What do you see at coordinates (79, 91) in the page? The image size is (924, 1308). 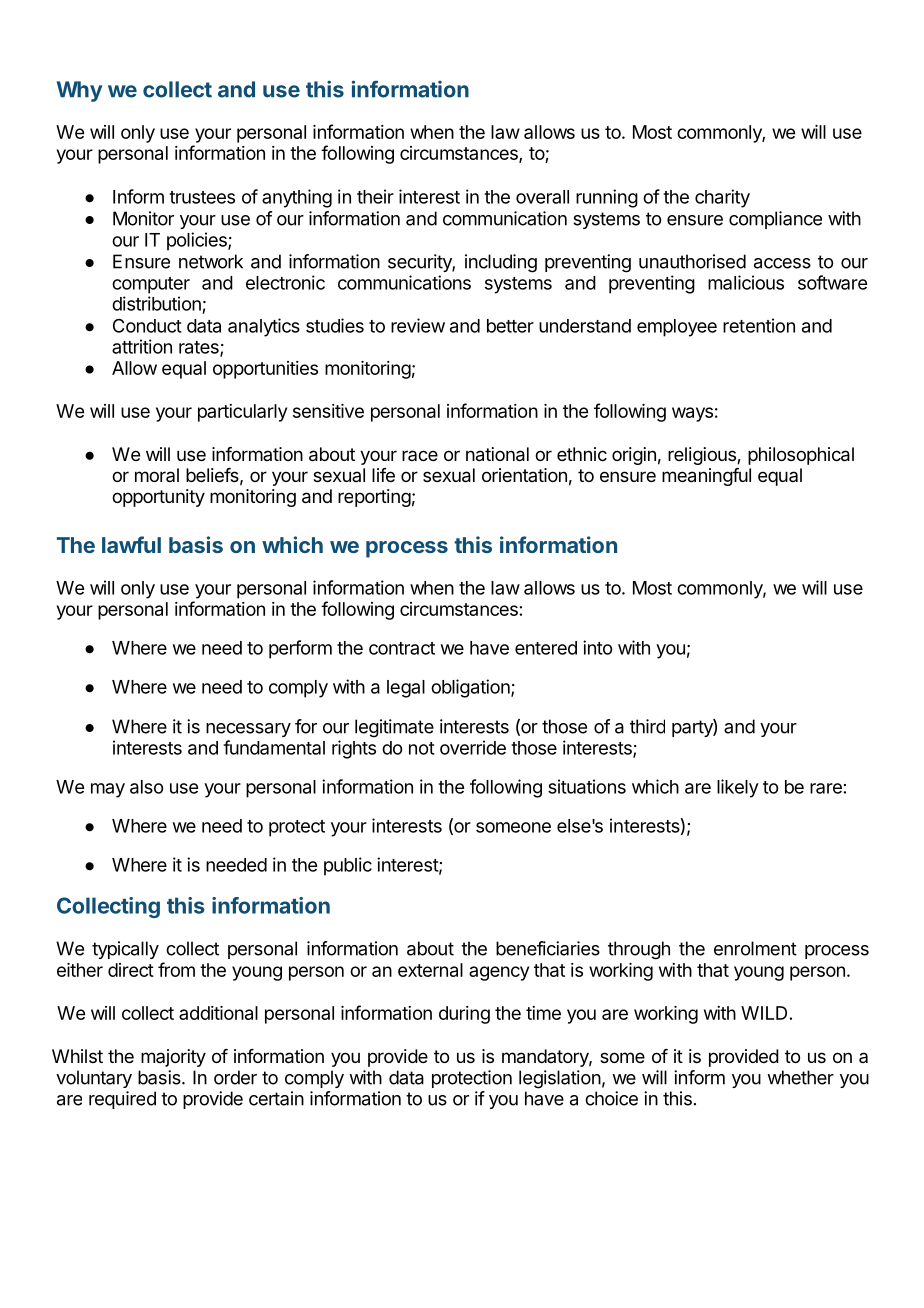 I see `Why` at bounding box center [79, 91].
